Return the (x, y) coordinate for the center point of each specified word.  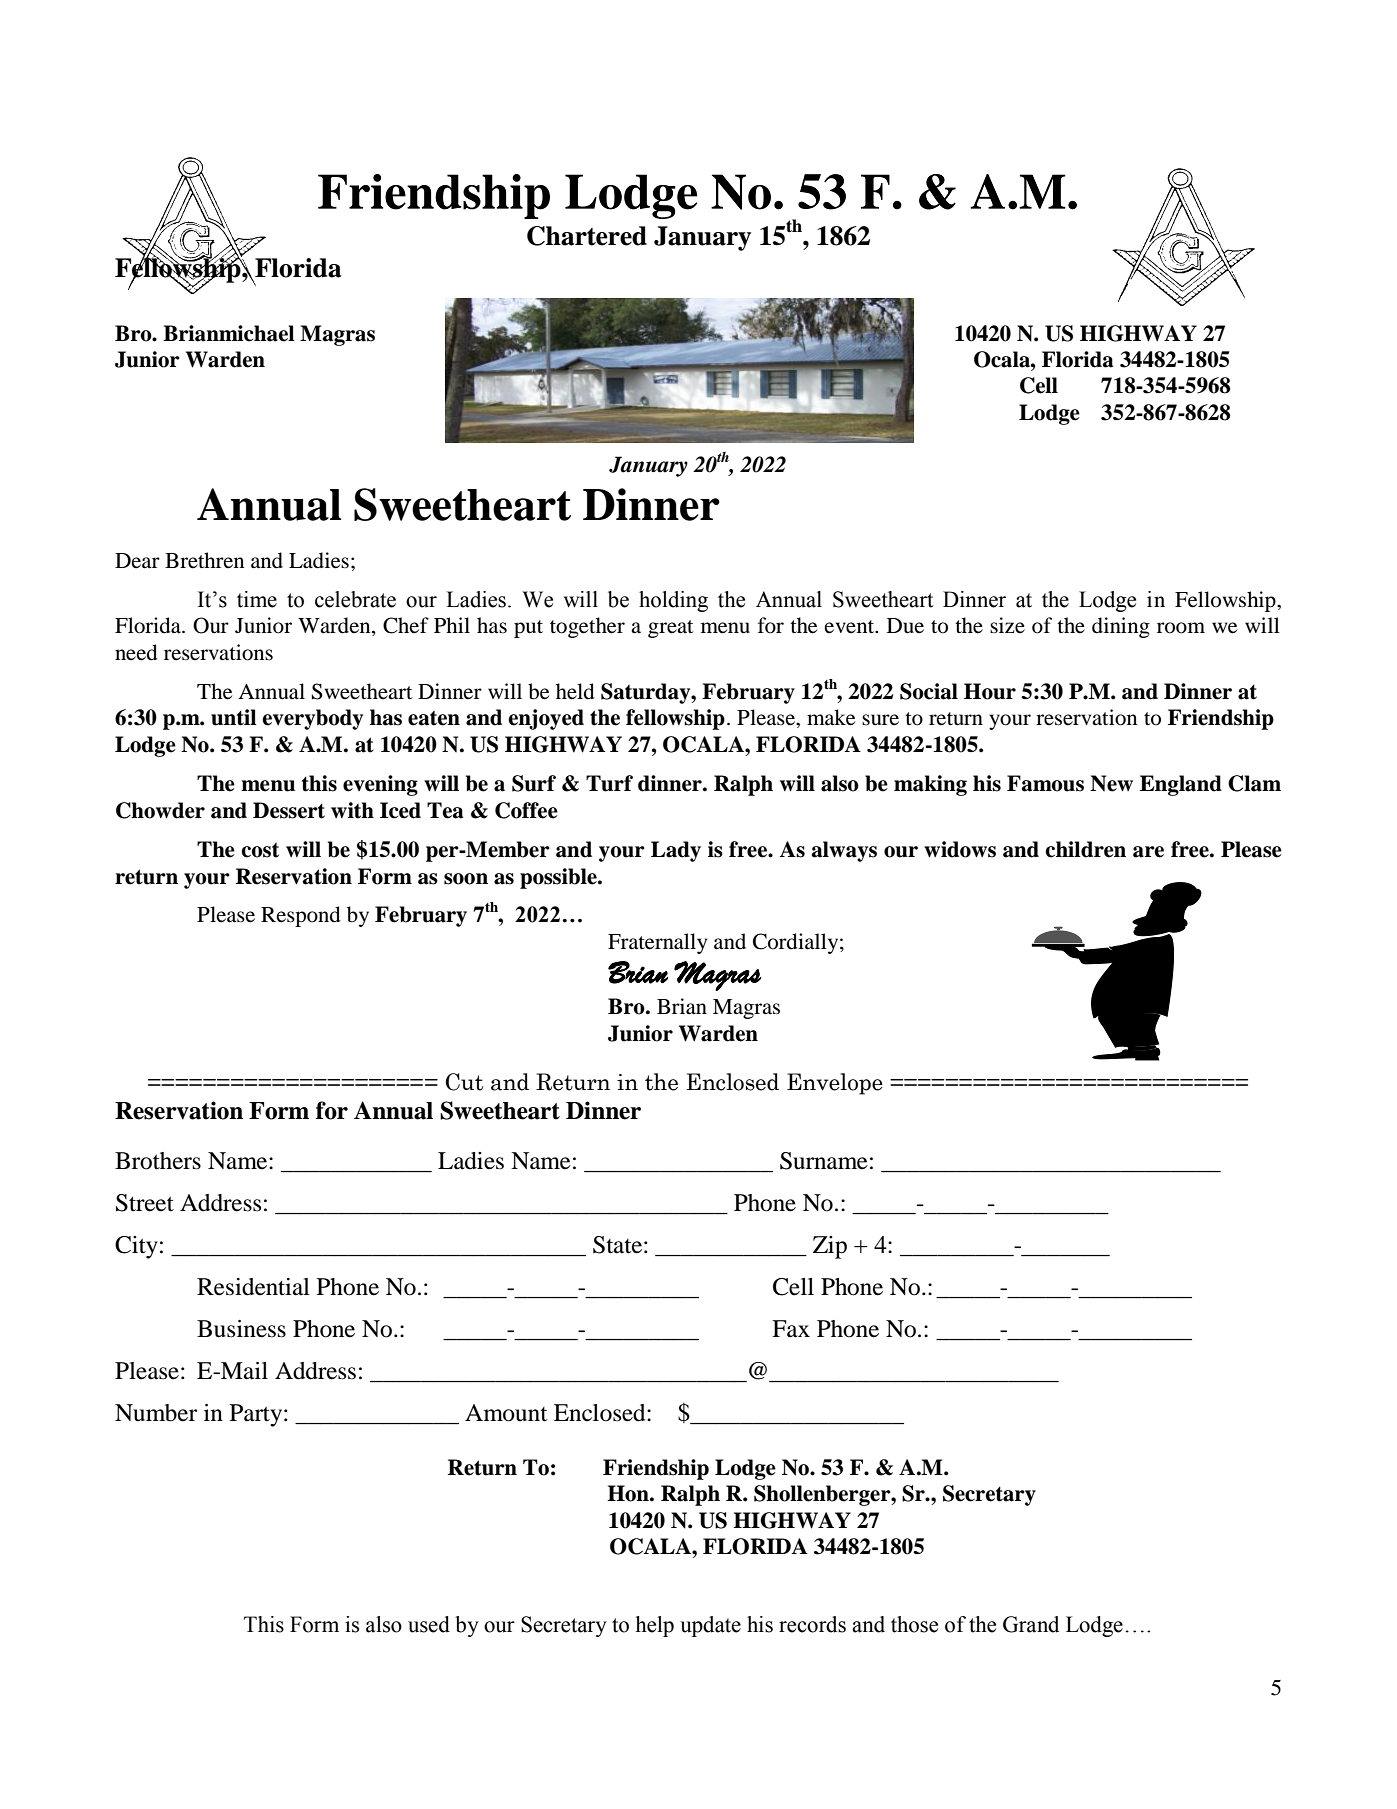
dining (1121, 627)
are (1148, 852)
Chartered (587, 236)
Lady (676, 851)
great (670, 629)
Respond (300, 916)
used (429, 1624)
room (1181, 628)
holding (673, 601)
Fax (791, 1329)
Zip (830, 1247)
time (257, 599)
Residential (253, 1287)
